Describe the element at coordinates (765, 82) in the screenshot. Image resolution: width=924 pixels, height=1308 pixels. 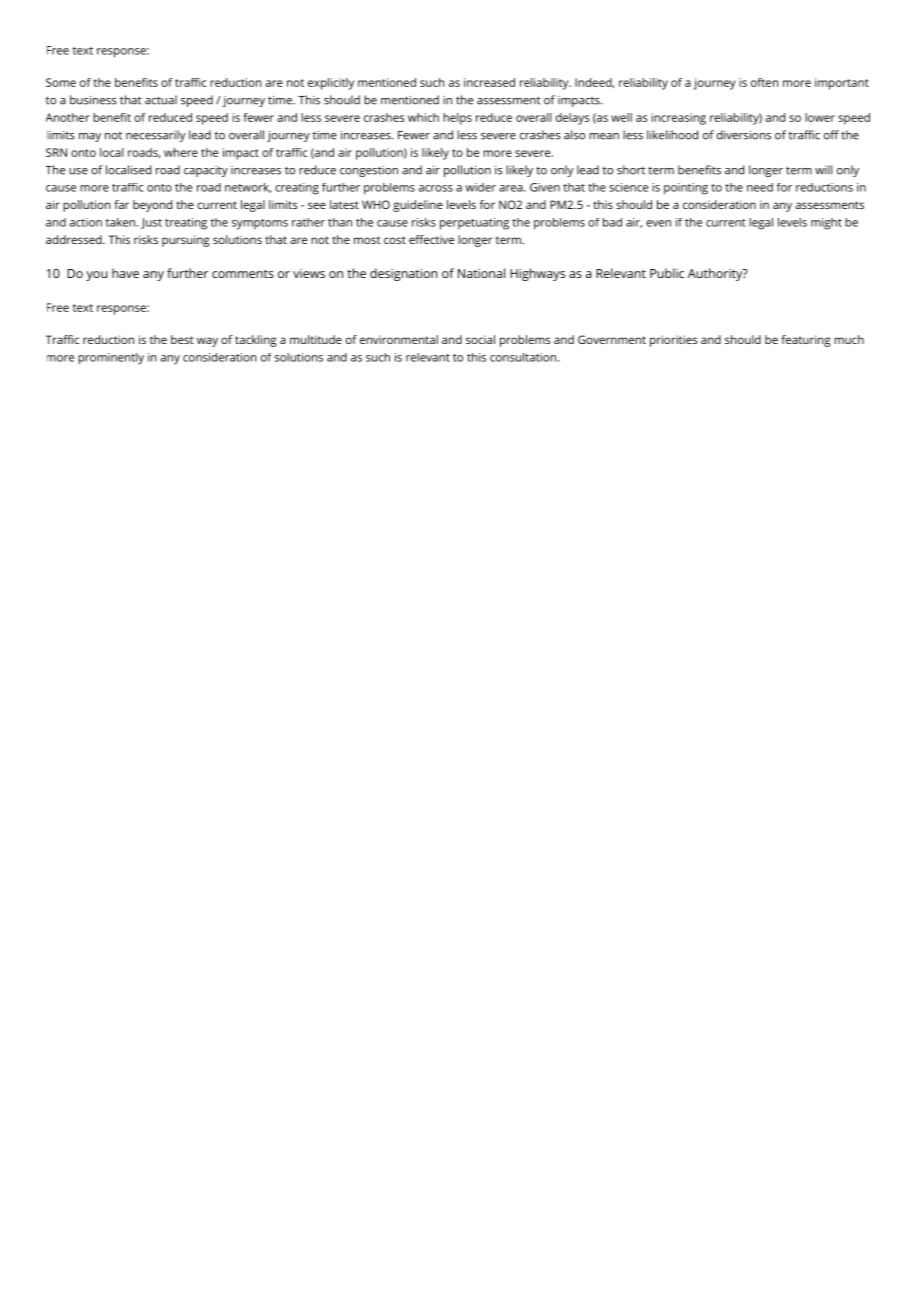
I see `often` at that location.
